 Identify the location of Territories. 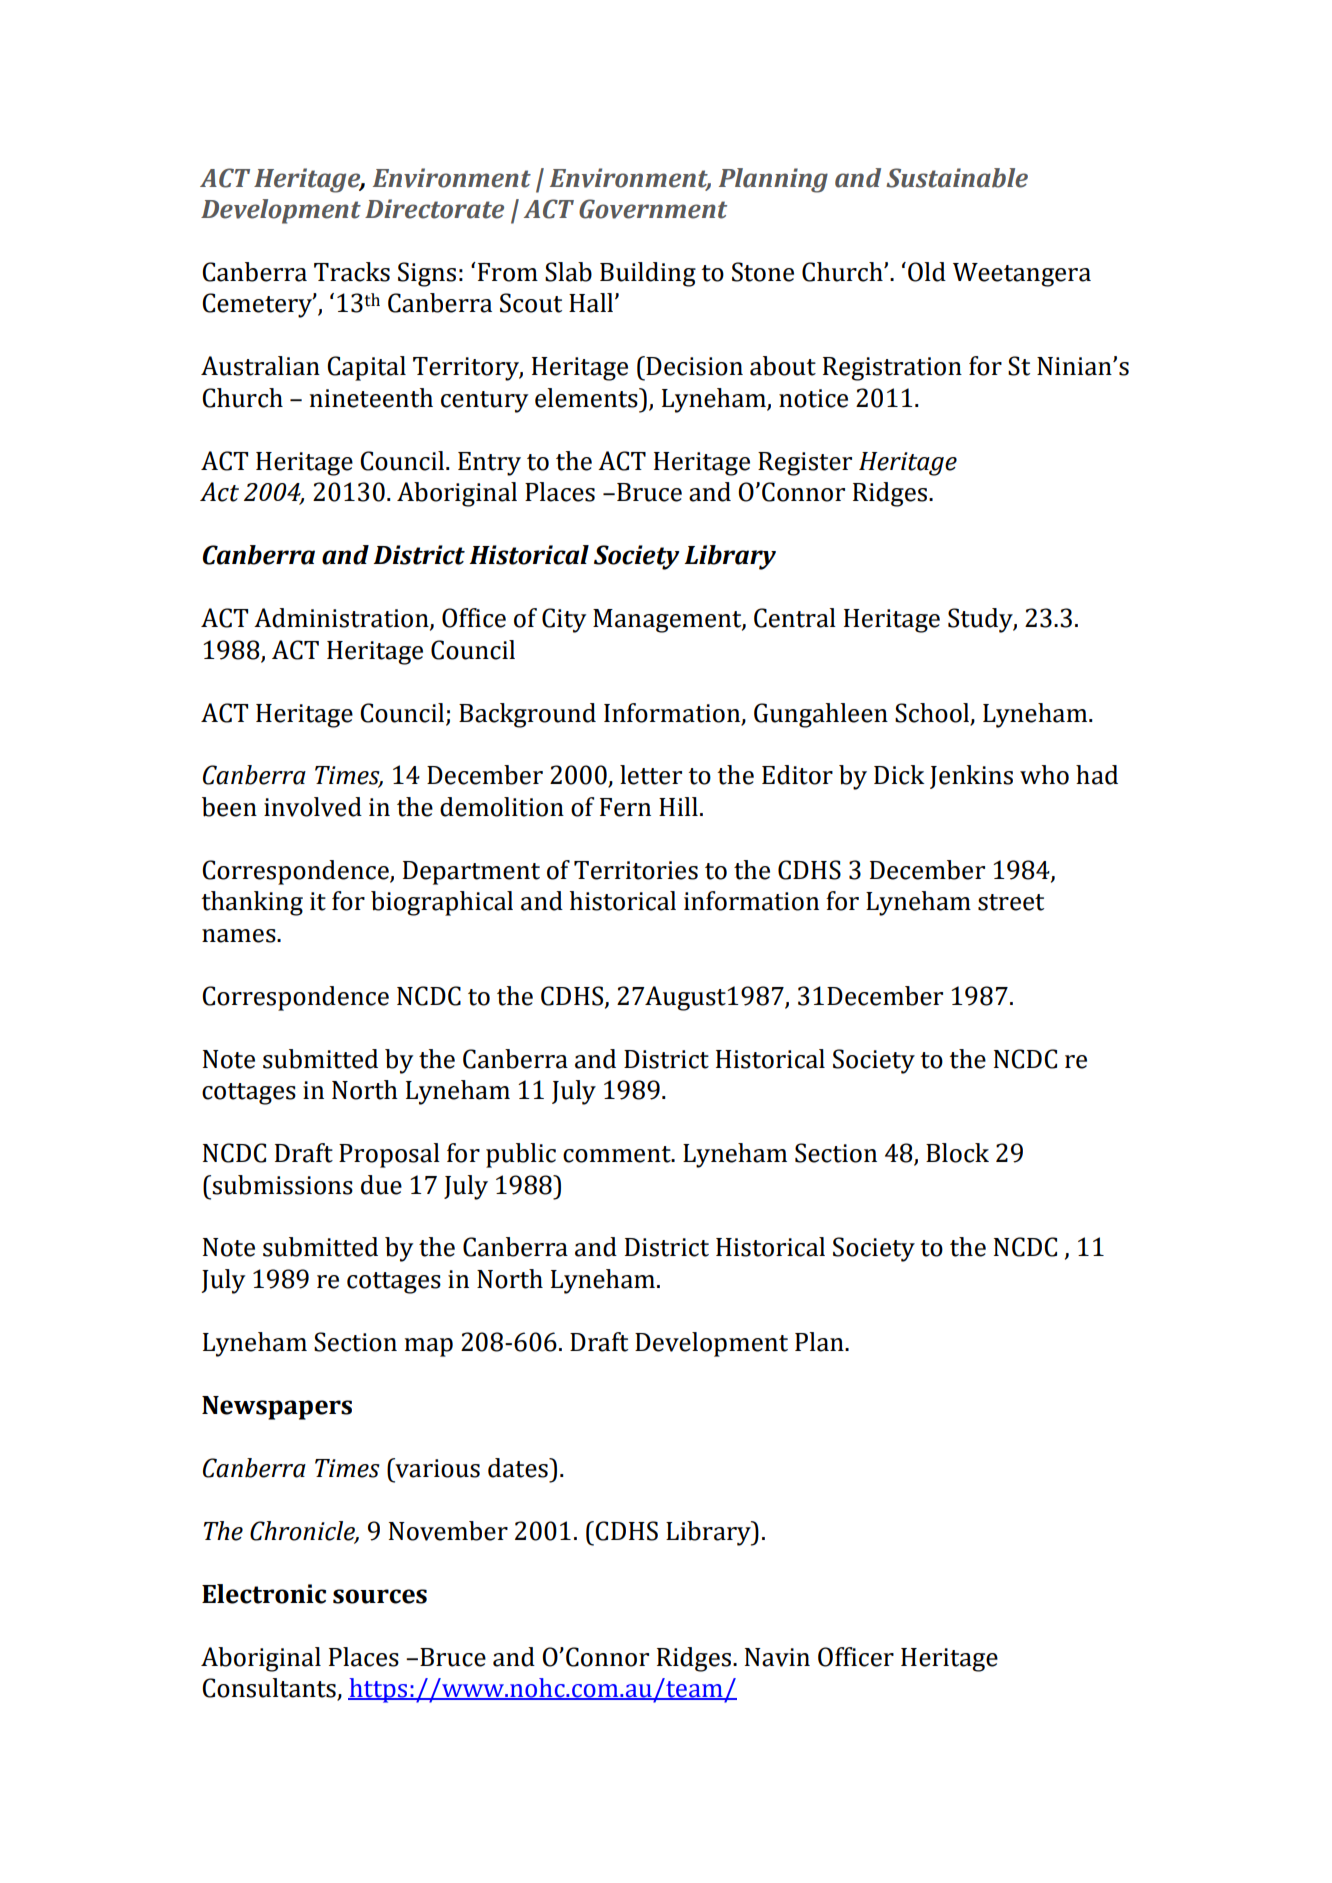
(636, 870).
